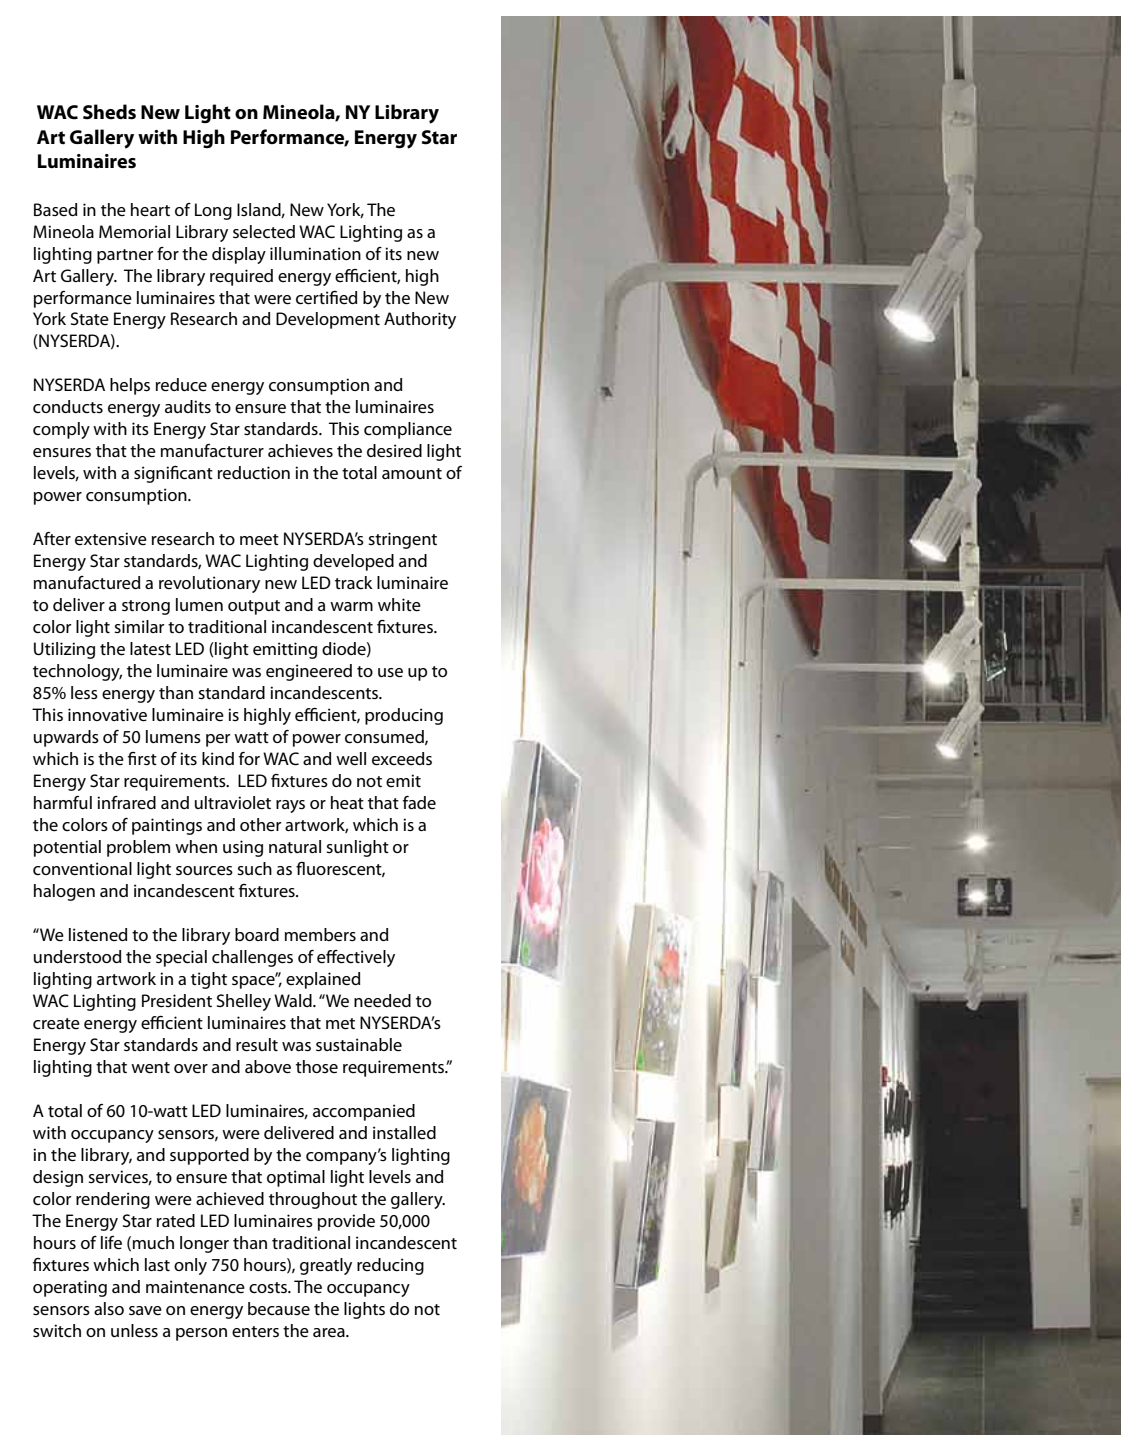  I want to click on also, so click(109, 1308).
